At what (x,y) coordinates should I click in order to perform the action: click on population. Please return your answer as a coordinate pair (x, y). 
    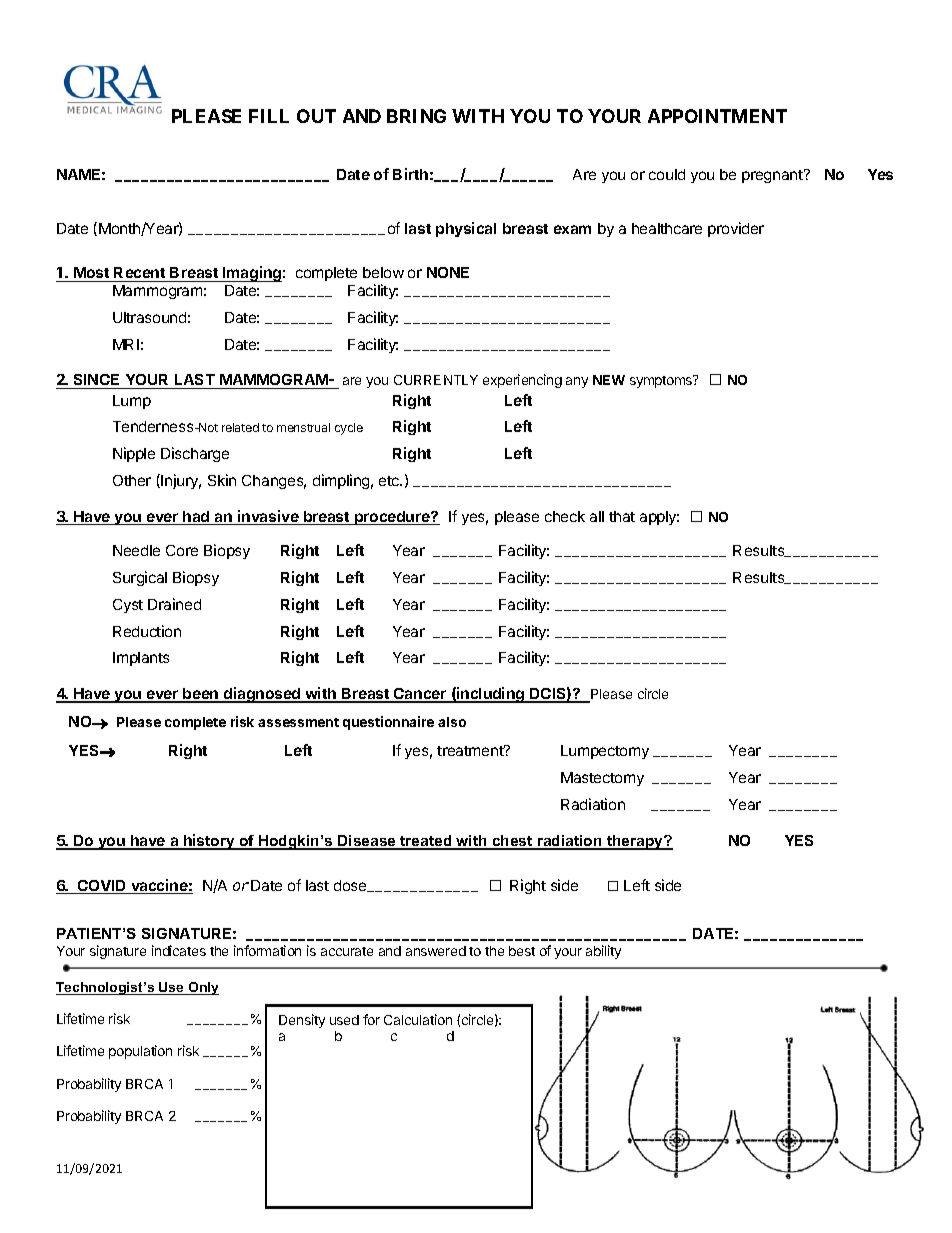
    Looking at the image, I should click on (140, 1052).
